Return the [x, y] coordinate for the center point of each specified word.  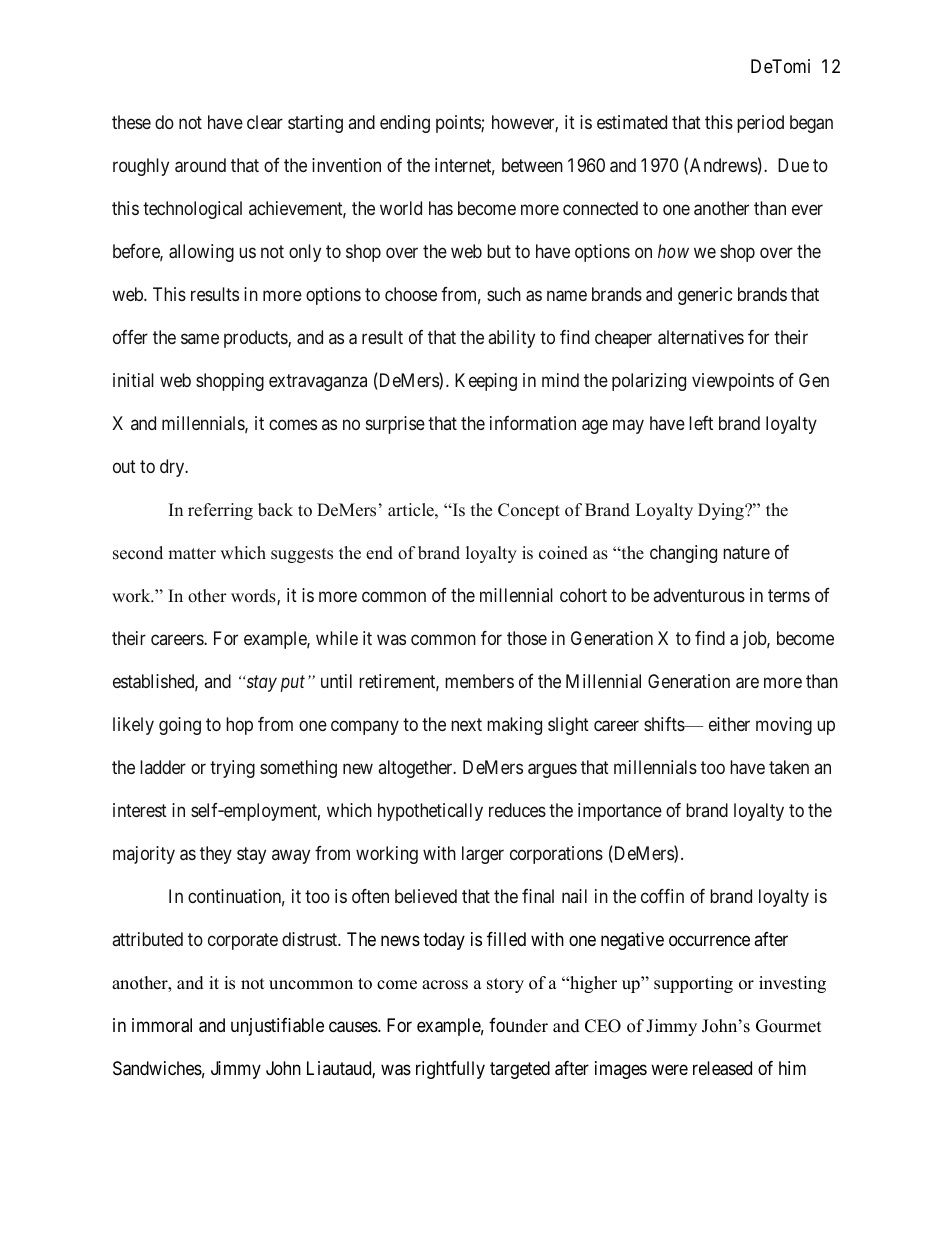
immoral [162, 1025]
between [532, 165]
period [760, 124]
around [200, 165]
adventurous [699, 595]
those [527, 638]
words [254, 597]
